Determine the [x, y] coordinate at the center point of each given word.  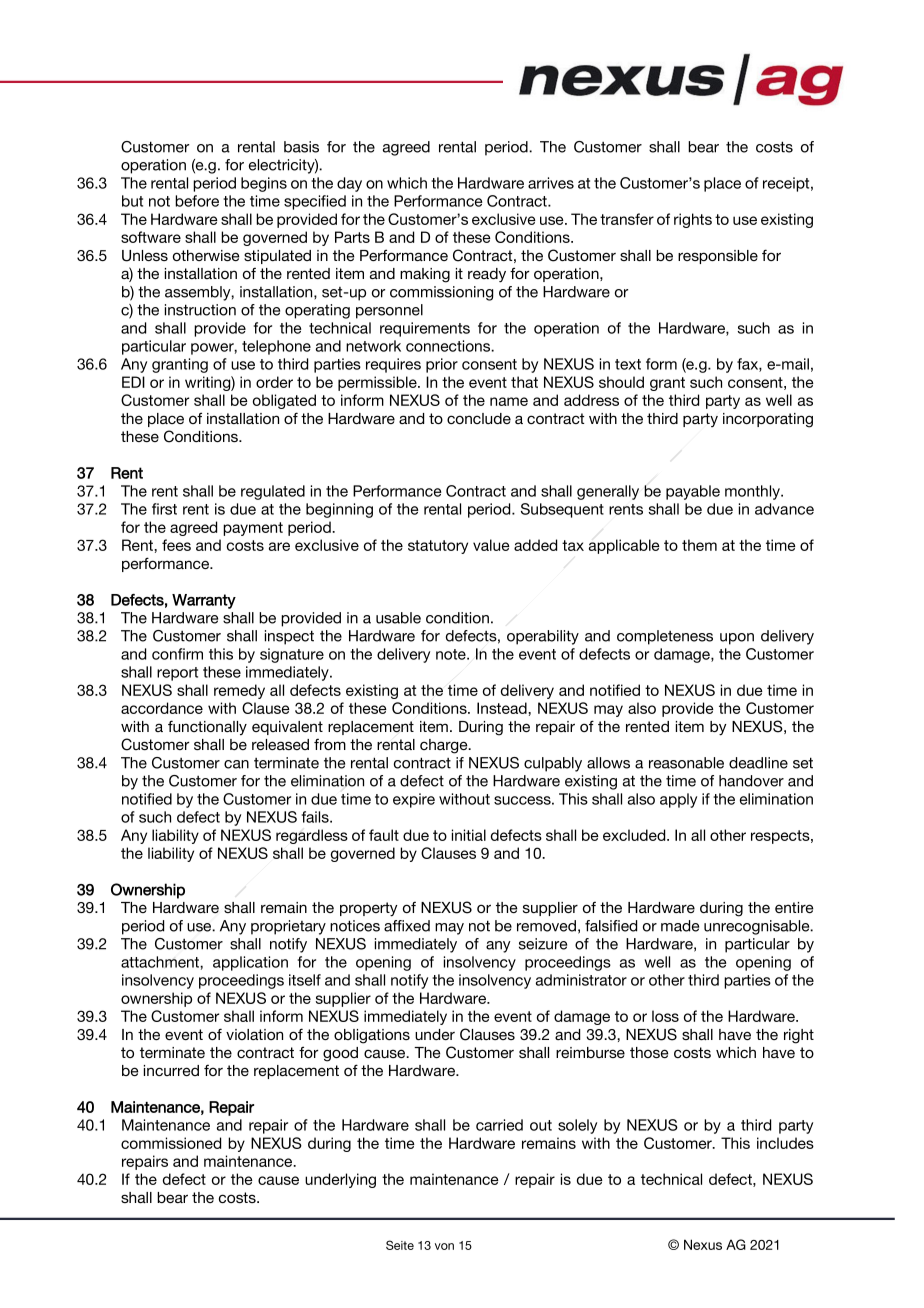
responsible [718, 257]
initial [469, 835]
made [680, 926]
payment [253, 529]
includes [785, 1143]
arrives [551, 183]
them [699, 545]
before [197, 201]
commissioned [171, 1143]
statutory [438, 547]
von [444, 1246]
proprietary [288, 927]
